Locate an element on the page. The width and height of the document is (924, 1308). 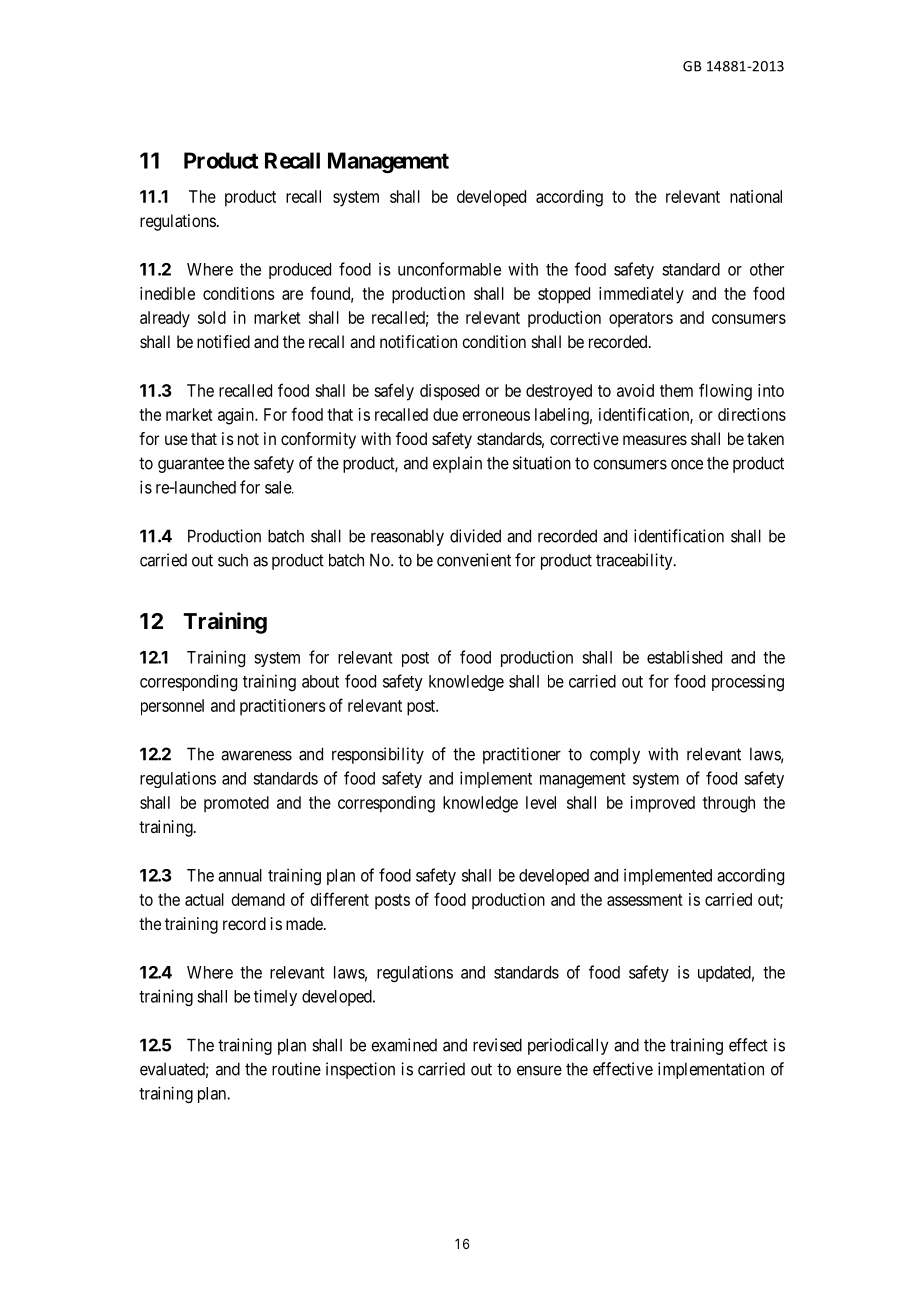
periodically is located at coordinates (568, 1046).
